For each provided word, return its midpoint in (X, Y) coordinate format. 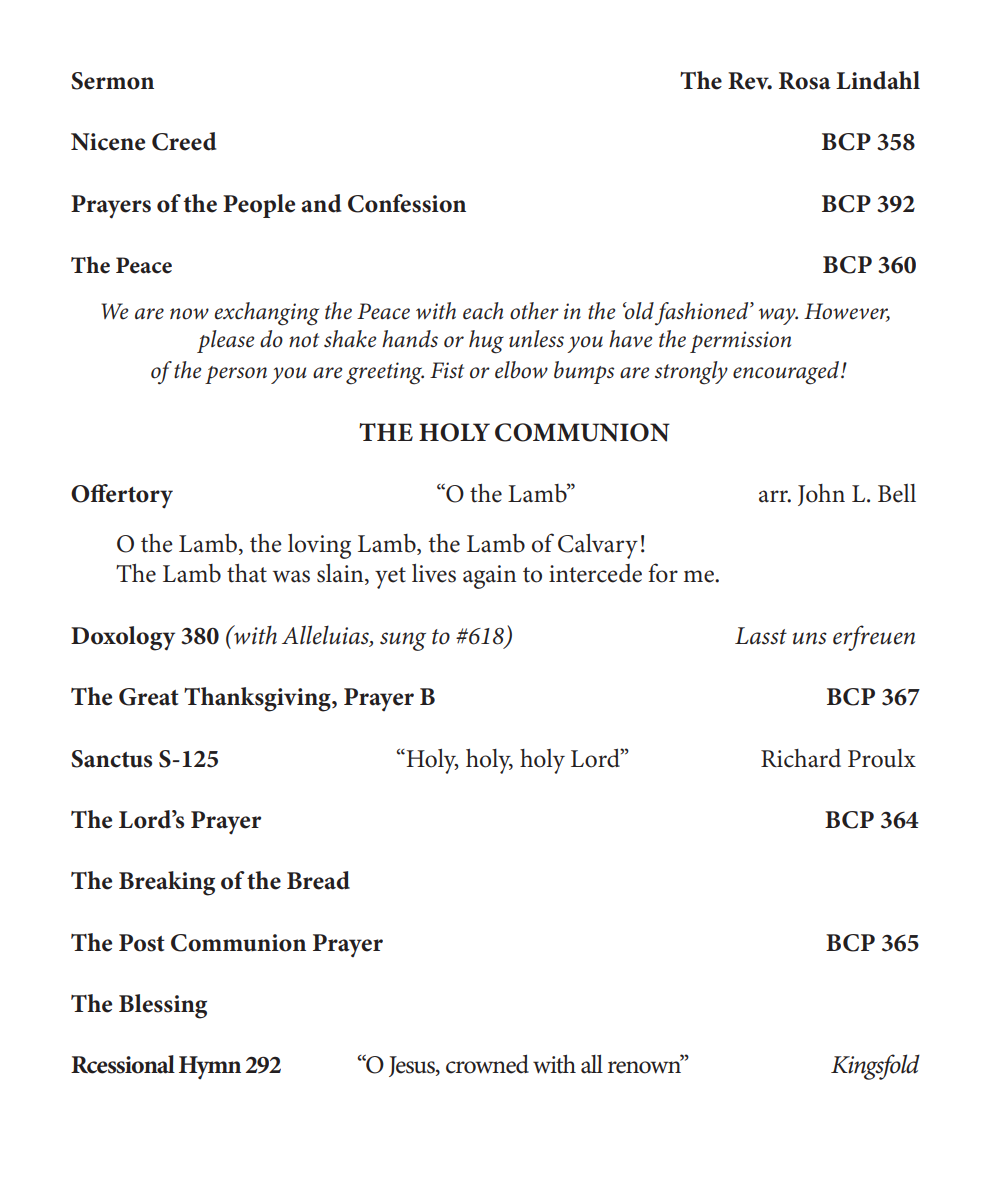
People (259, 206)
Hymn (210, 1067)
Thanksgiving (258, 699)
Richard (801, 758)
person (236, 375)
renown (645, 1066)
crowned (487, 1064)
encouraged (787, 373)
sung (403, 641)
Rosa (805, 81)
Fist (447, 370)
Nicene (108, 142)
